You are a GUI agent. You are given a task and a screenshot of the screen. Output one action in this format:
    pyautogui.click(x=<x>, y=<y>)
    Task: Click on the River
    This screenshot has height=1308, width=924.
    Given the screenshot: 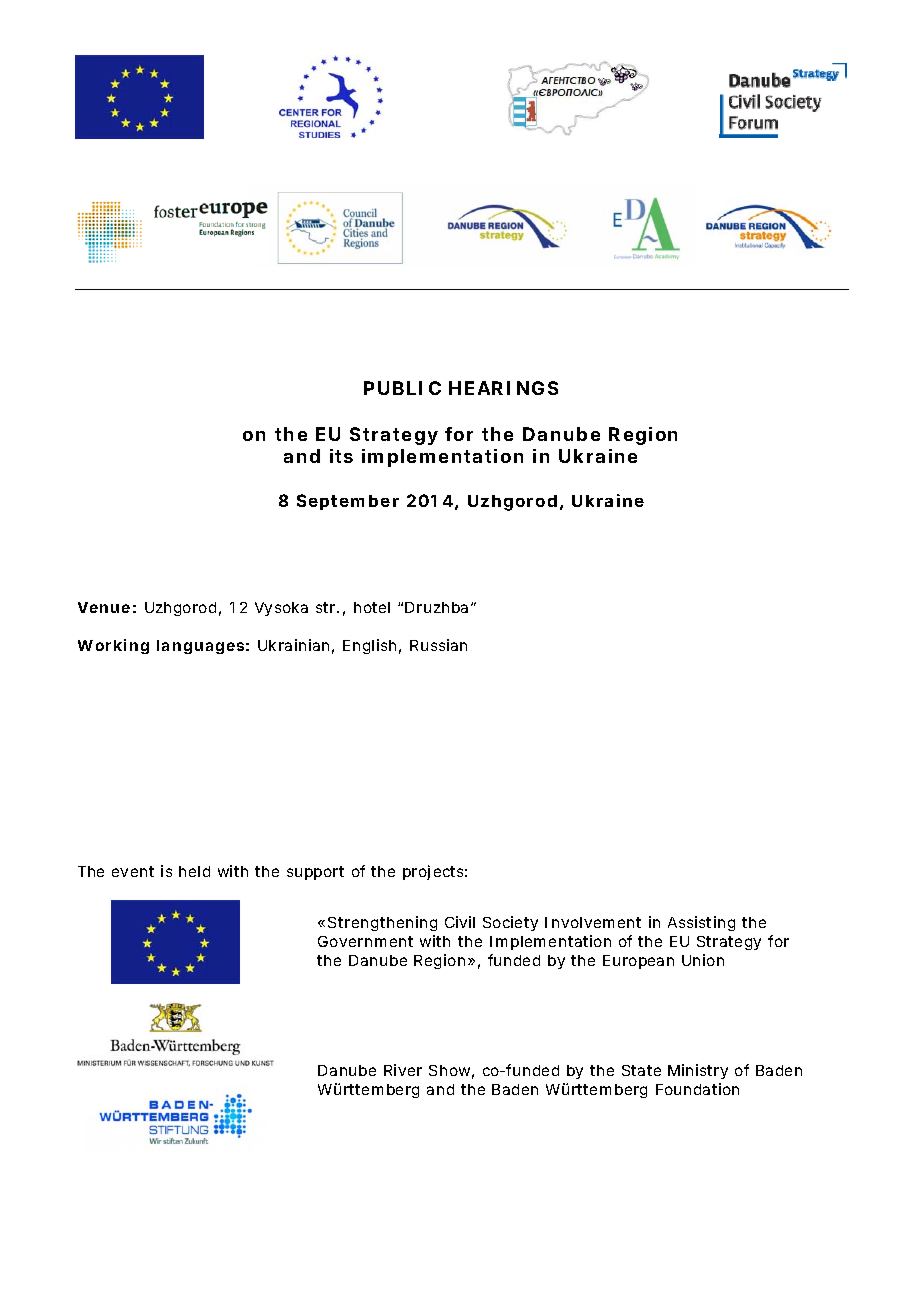 What is the action you would take?
    pyautogui.click(x=403, y=1070)
